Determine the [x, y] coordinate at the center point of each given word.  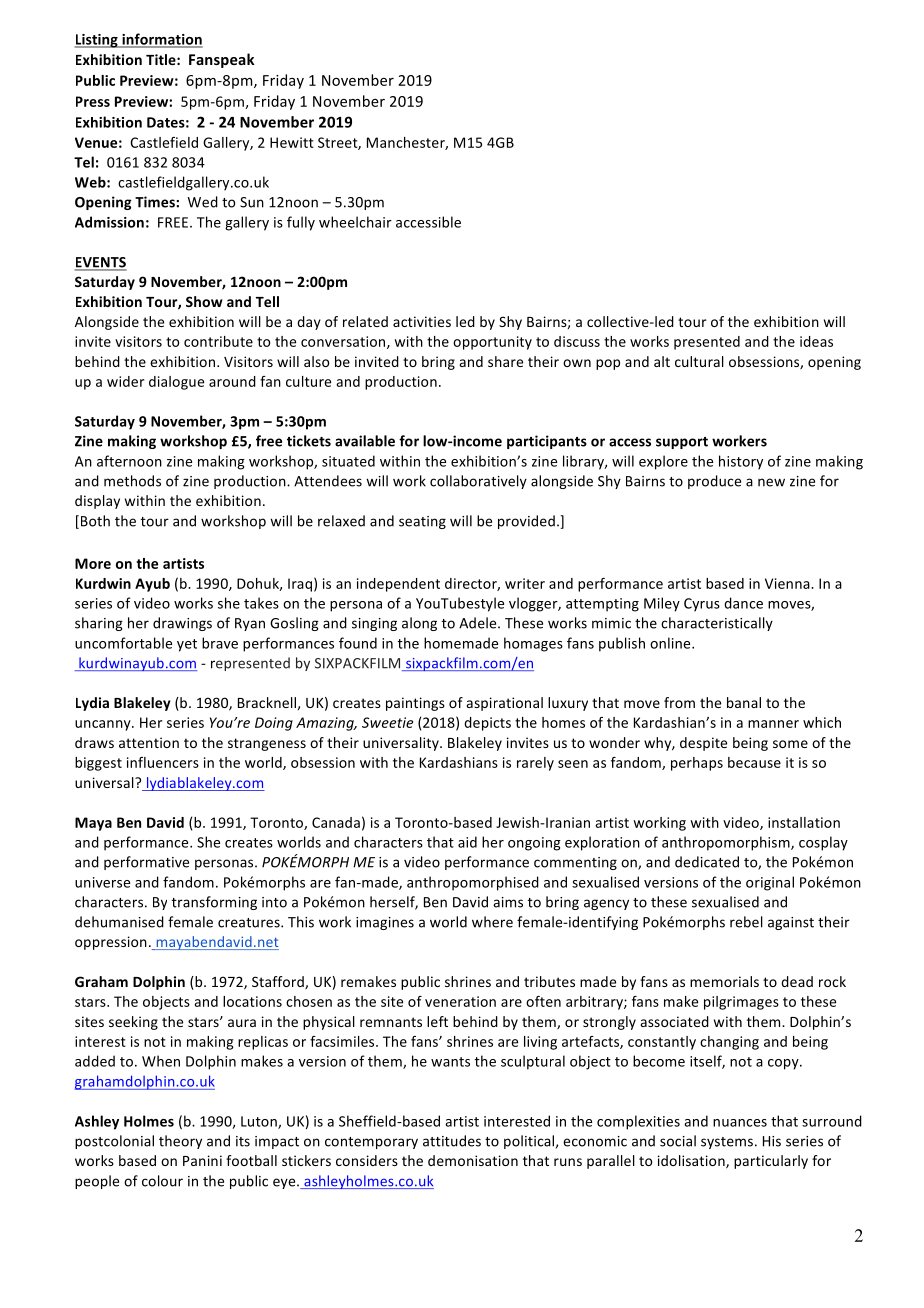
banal [744, 702]
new [771, 482]
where [492, 922]
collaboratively [478, 482]
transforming [214, 903]
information [161, 40]
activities [422, 321]
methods [132, 481]
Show [204, 301]
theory [180, 1142]
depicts [487, 724]
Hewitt [292, 142]
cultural [699, 361]
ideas [816, 341]
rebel [746, 922]
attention [149, 742]
